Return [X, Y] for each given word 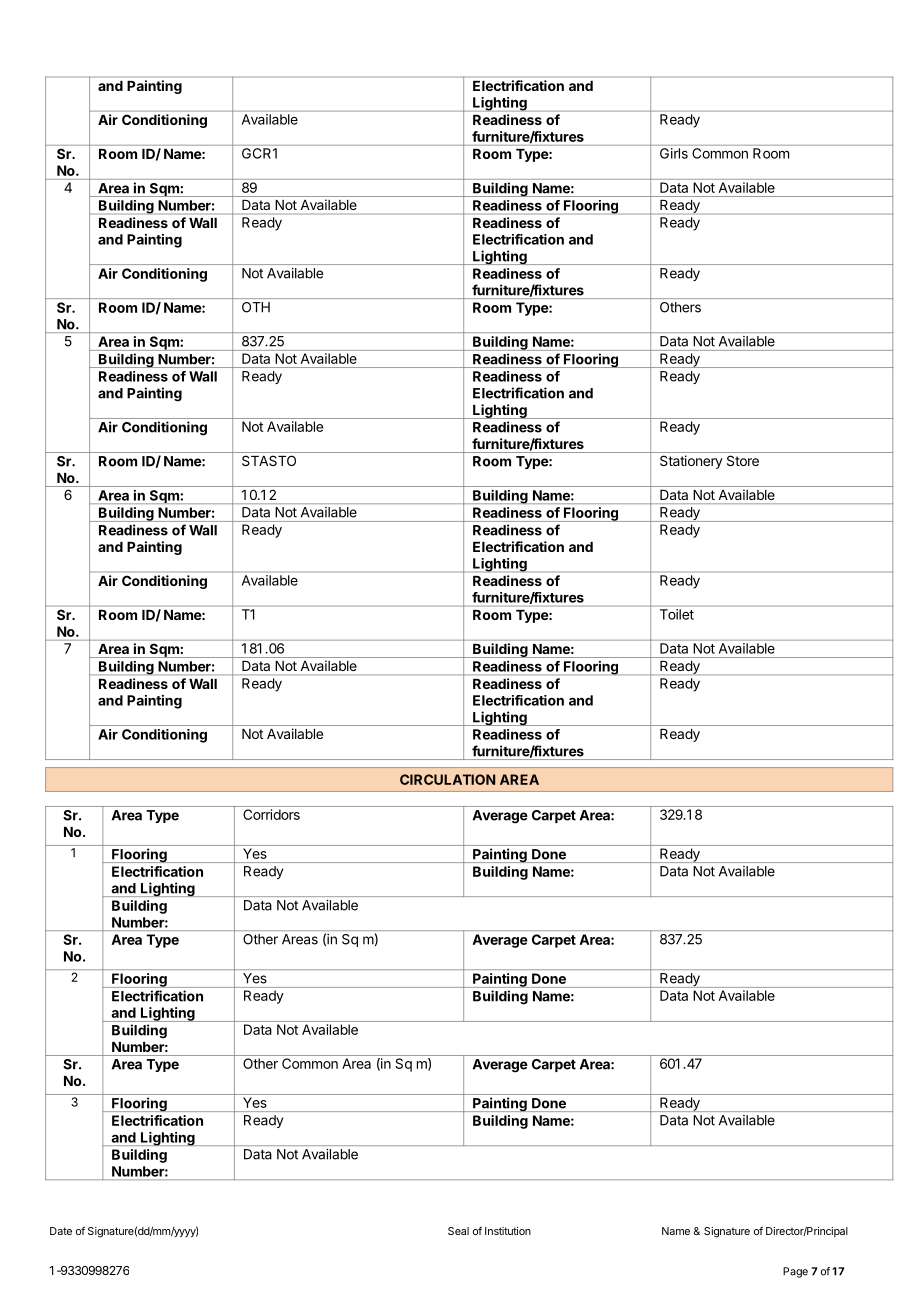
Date [61, 1231]
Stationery [691, 462]
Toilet [677, 614]
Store [743, 460]
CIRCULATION [447, 779]
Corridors [271, 814]
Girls [674, 153]
